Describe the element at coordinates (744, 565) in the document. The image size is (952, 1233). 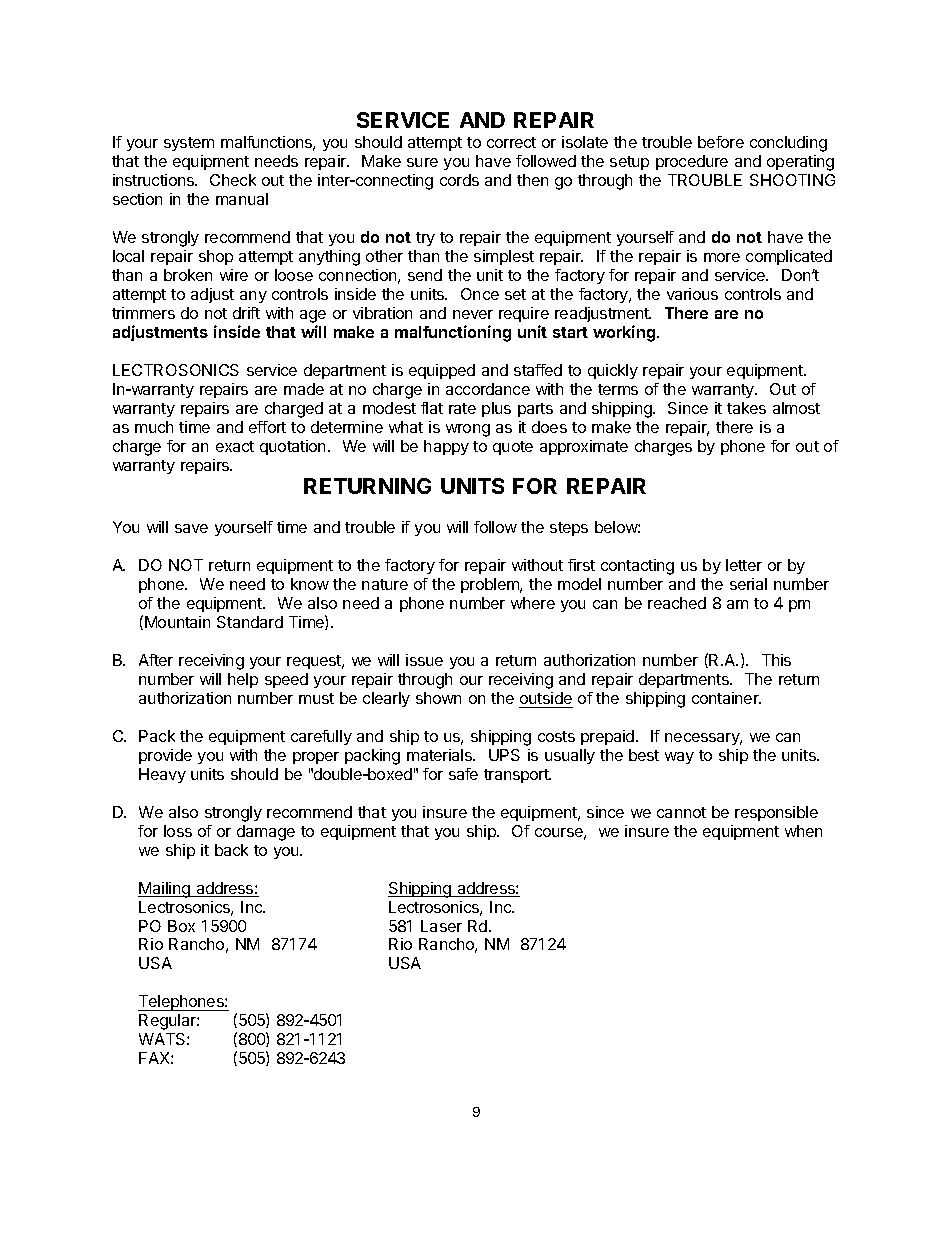
I see `letter` at that location.
